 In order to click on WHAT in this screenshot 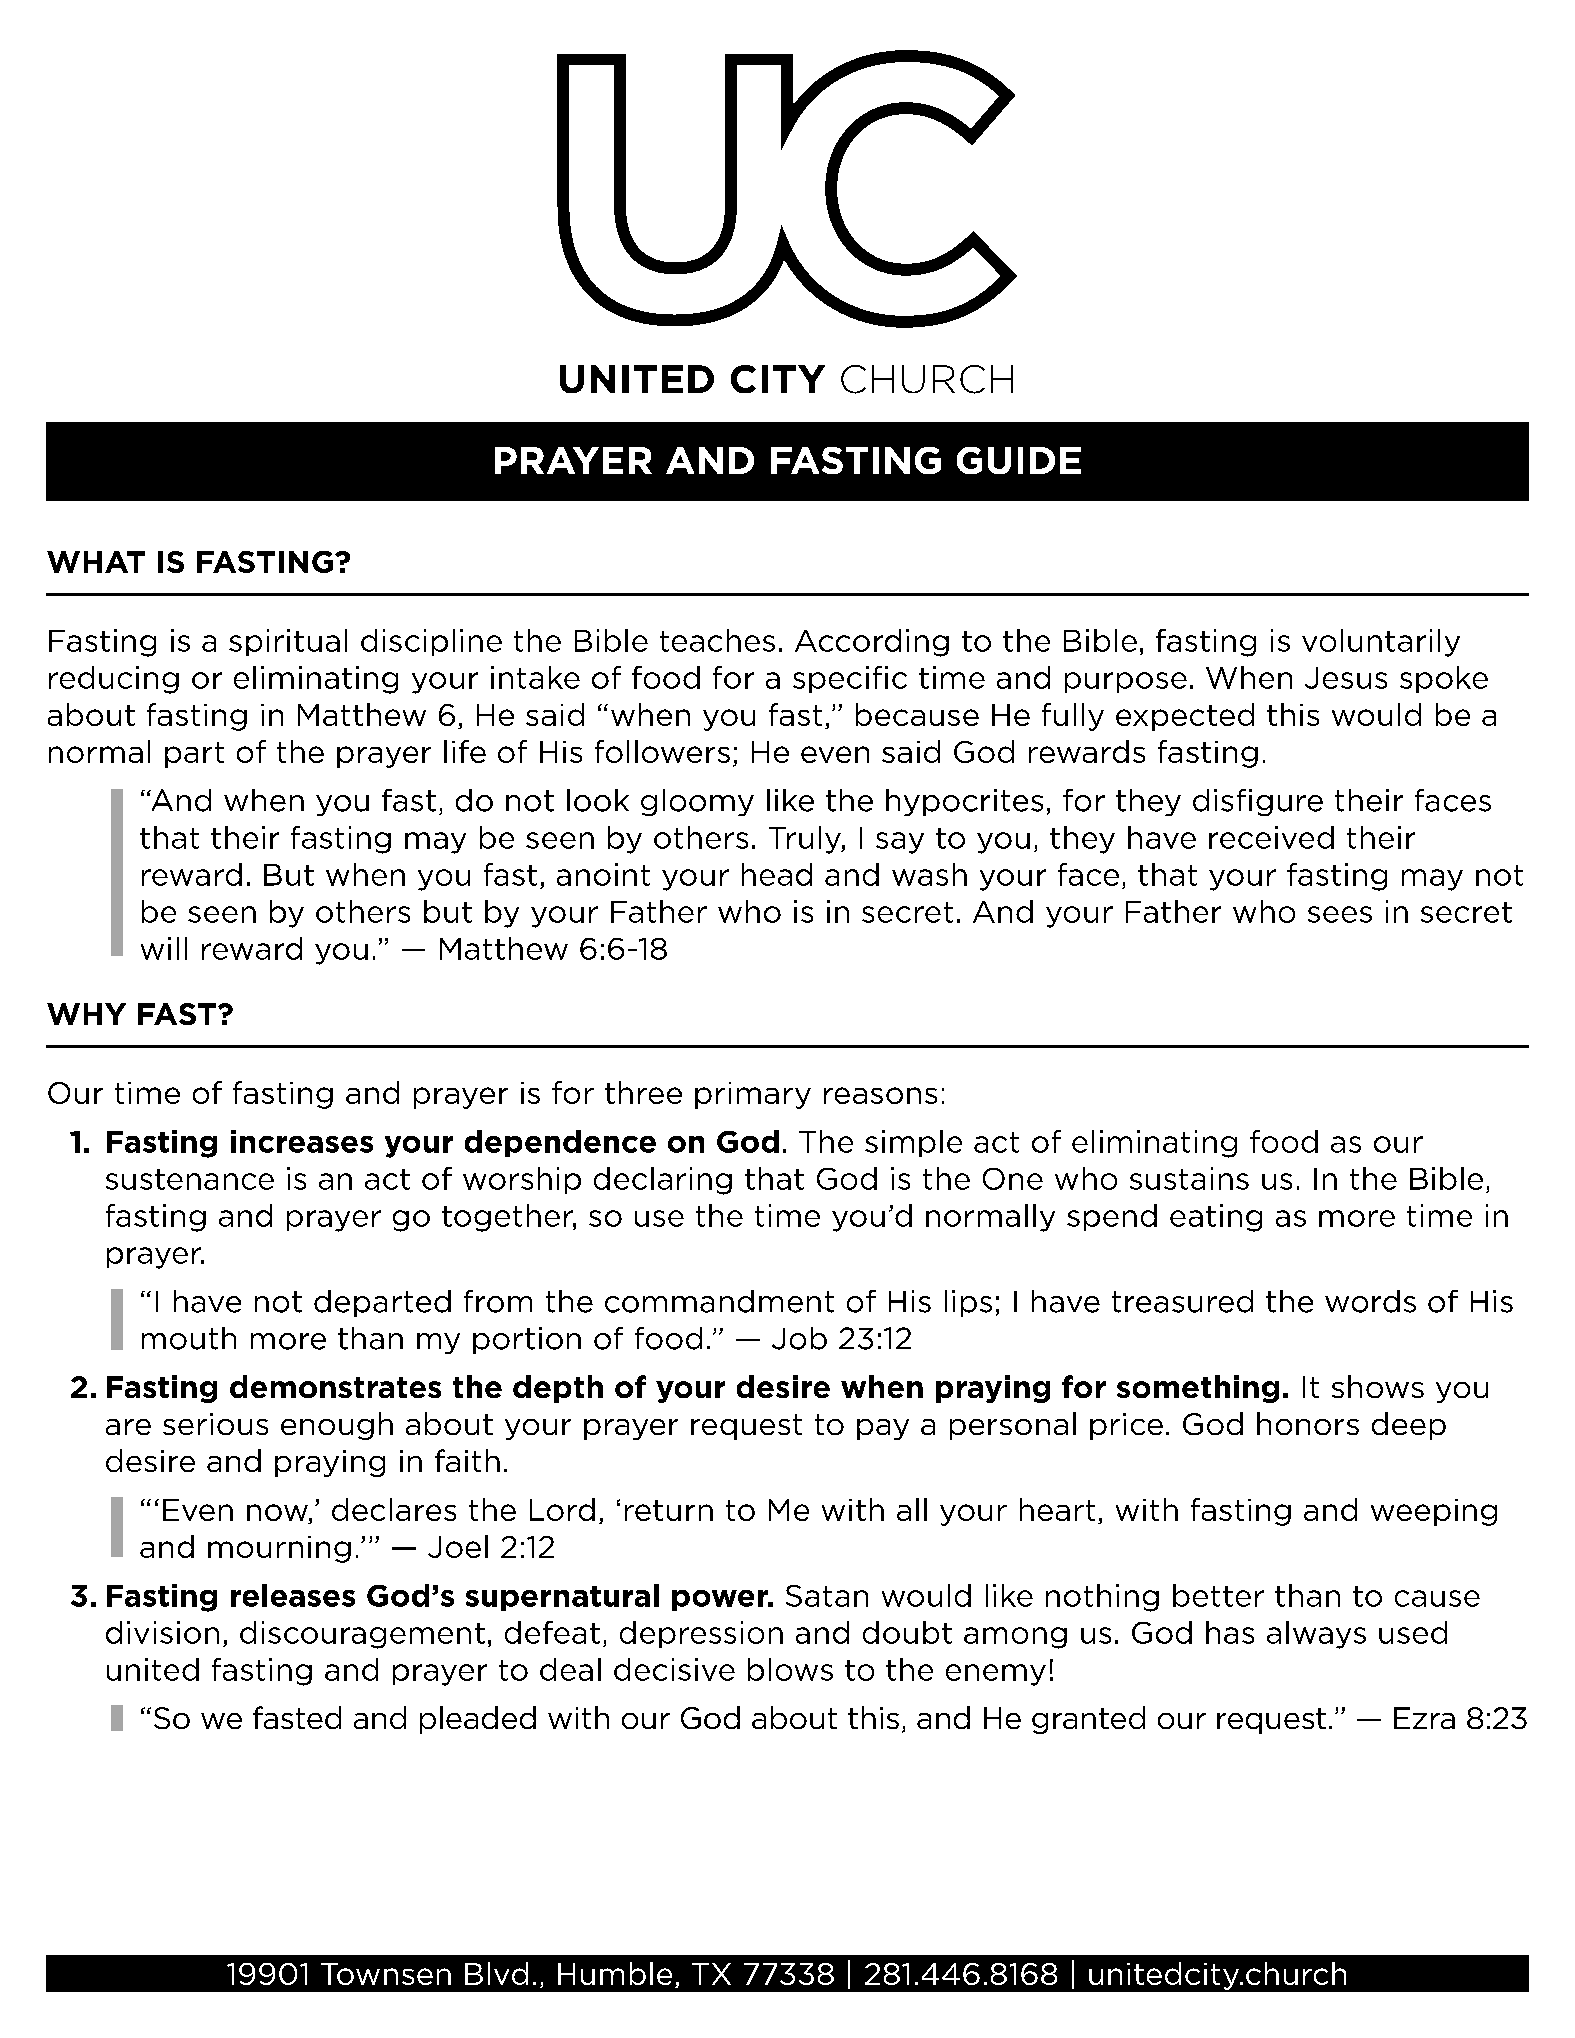, I will do `click(96, 562)`.
